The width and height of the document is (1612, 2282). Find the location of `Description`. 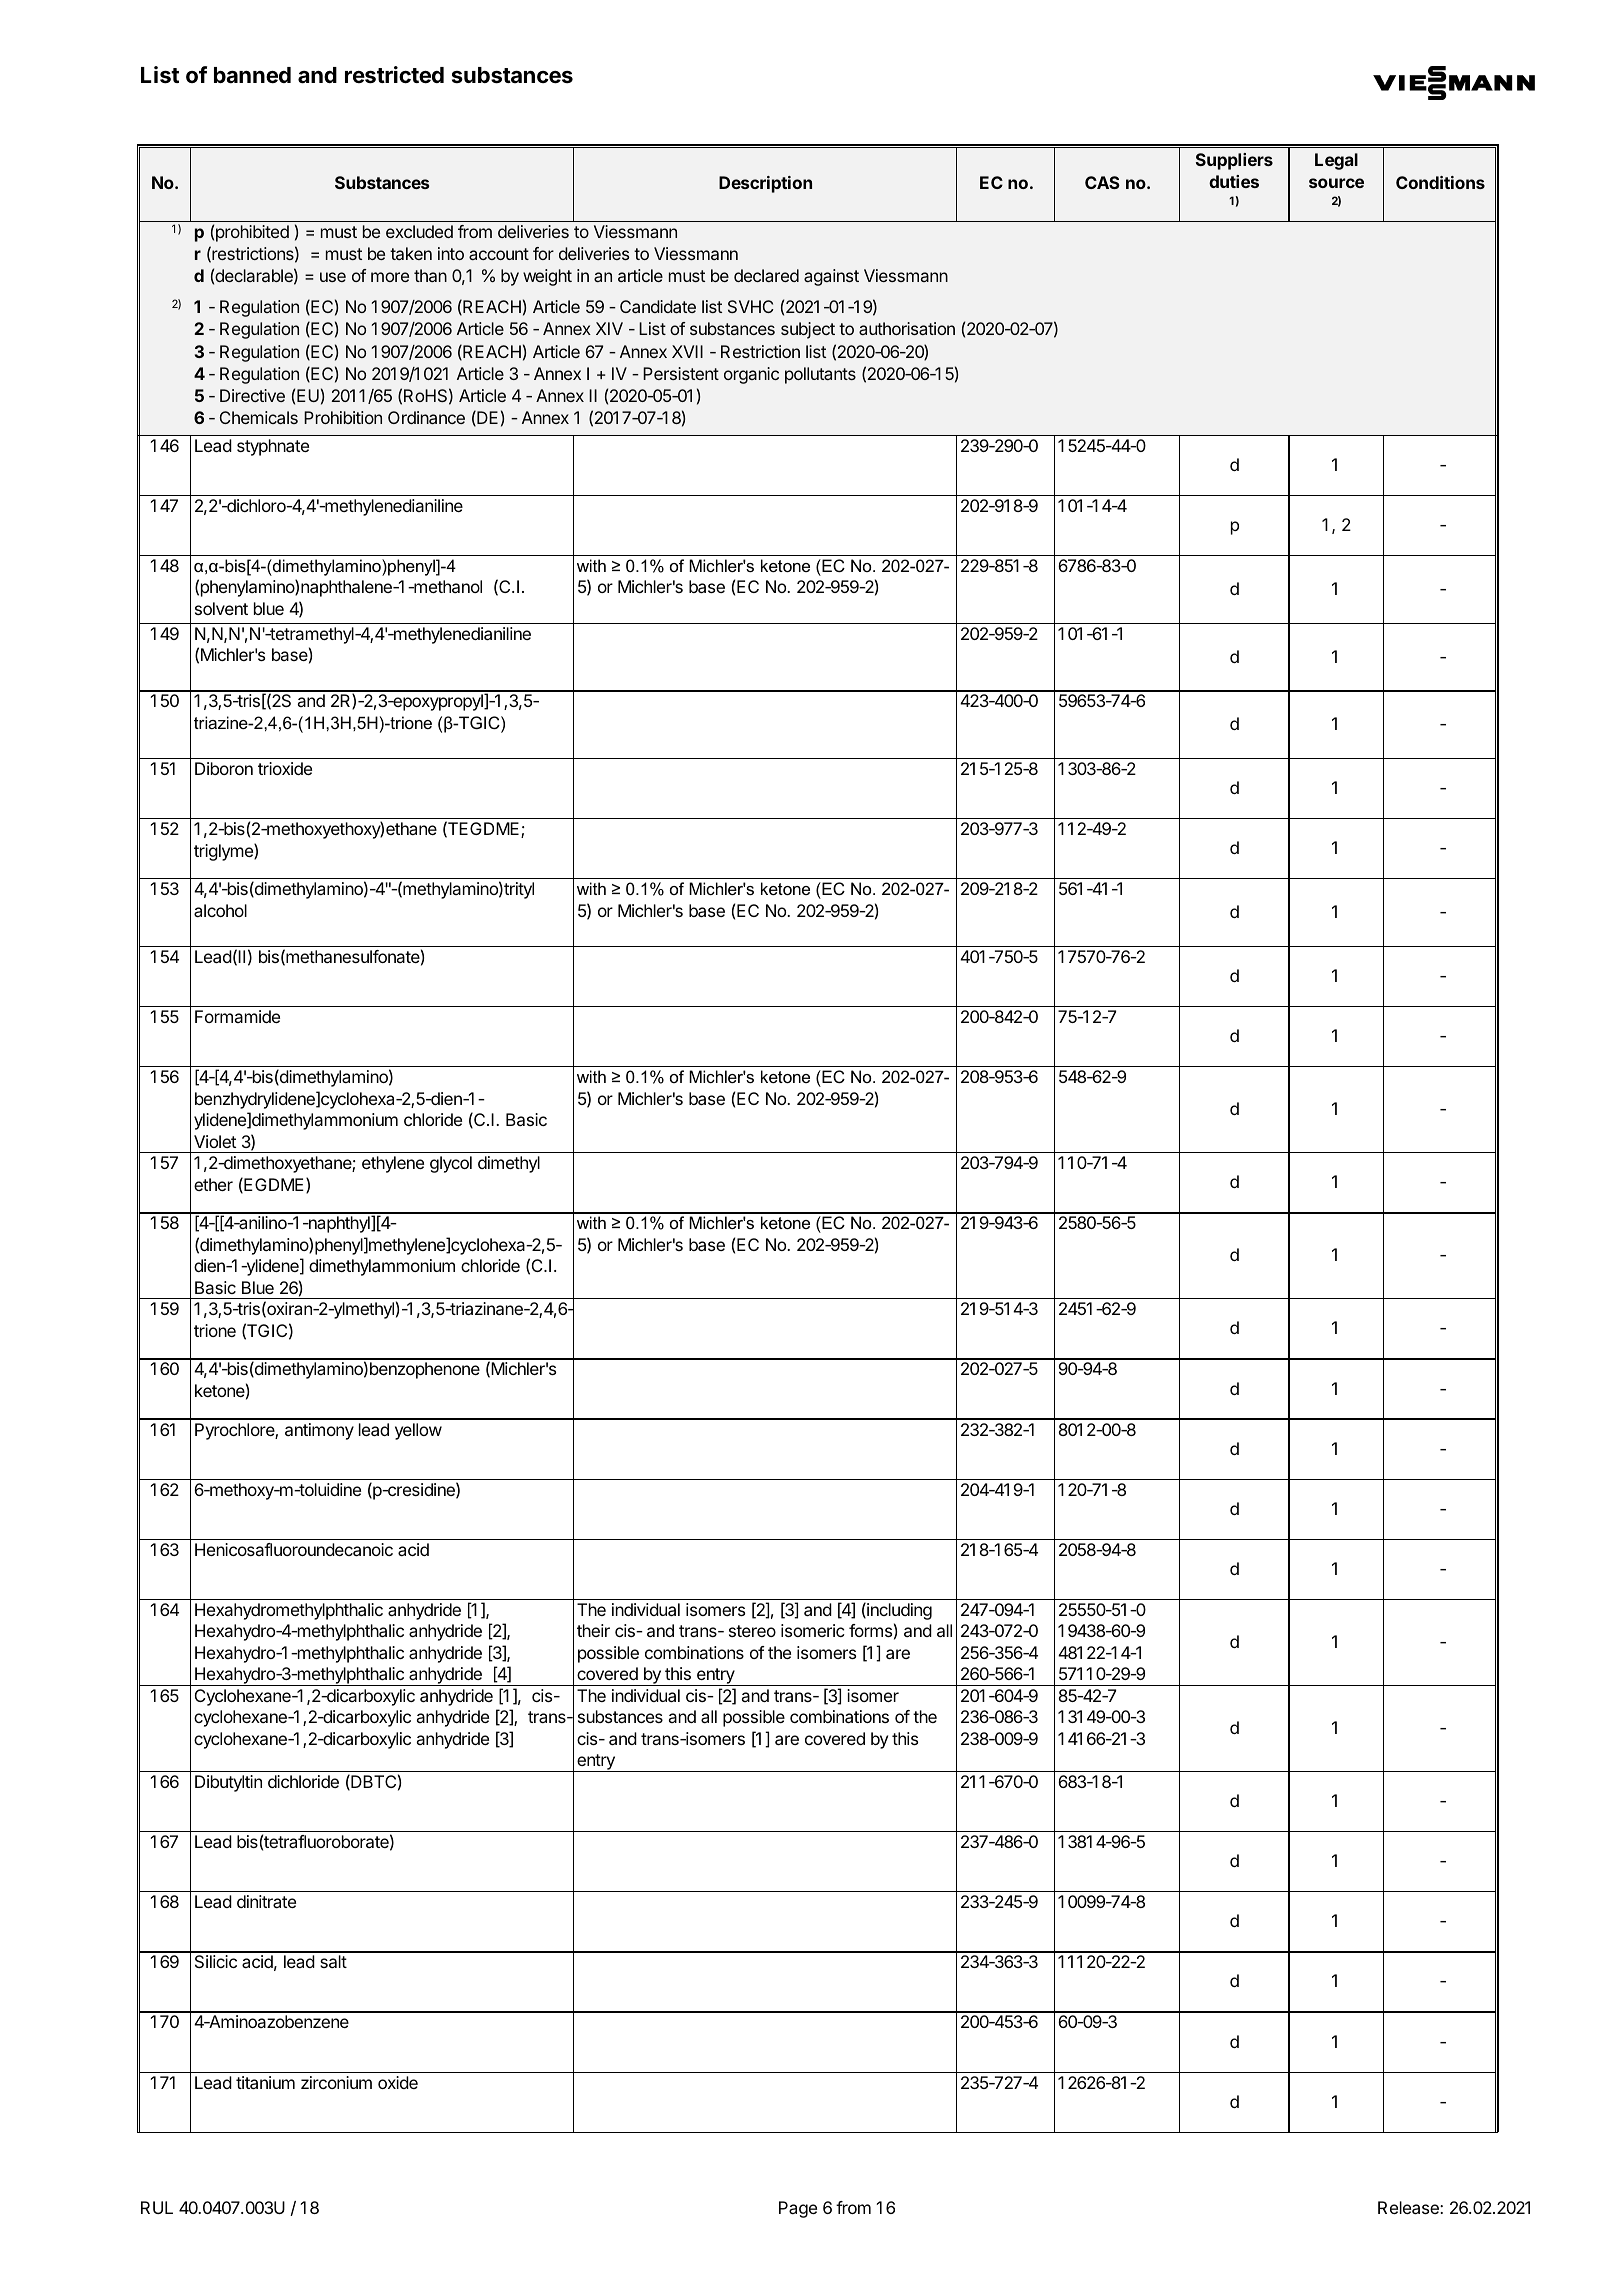

Description is located at coordinates (765, 184).
